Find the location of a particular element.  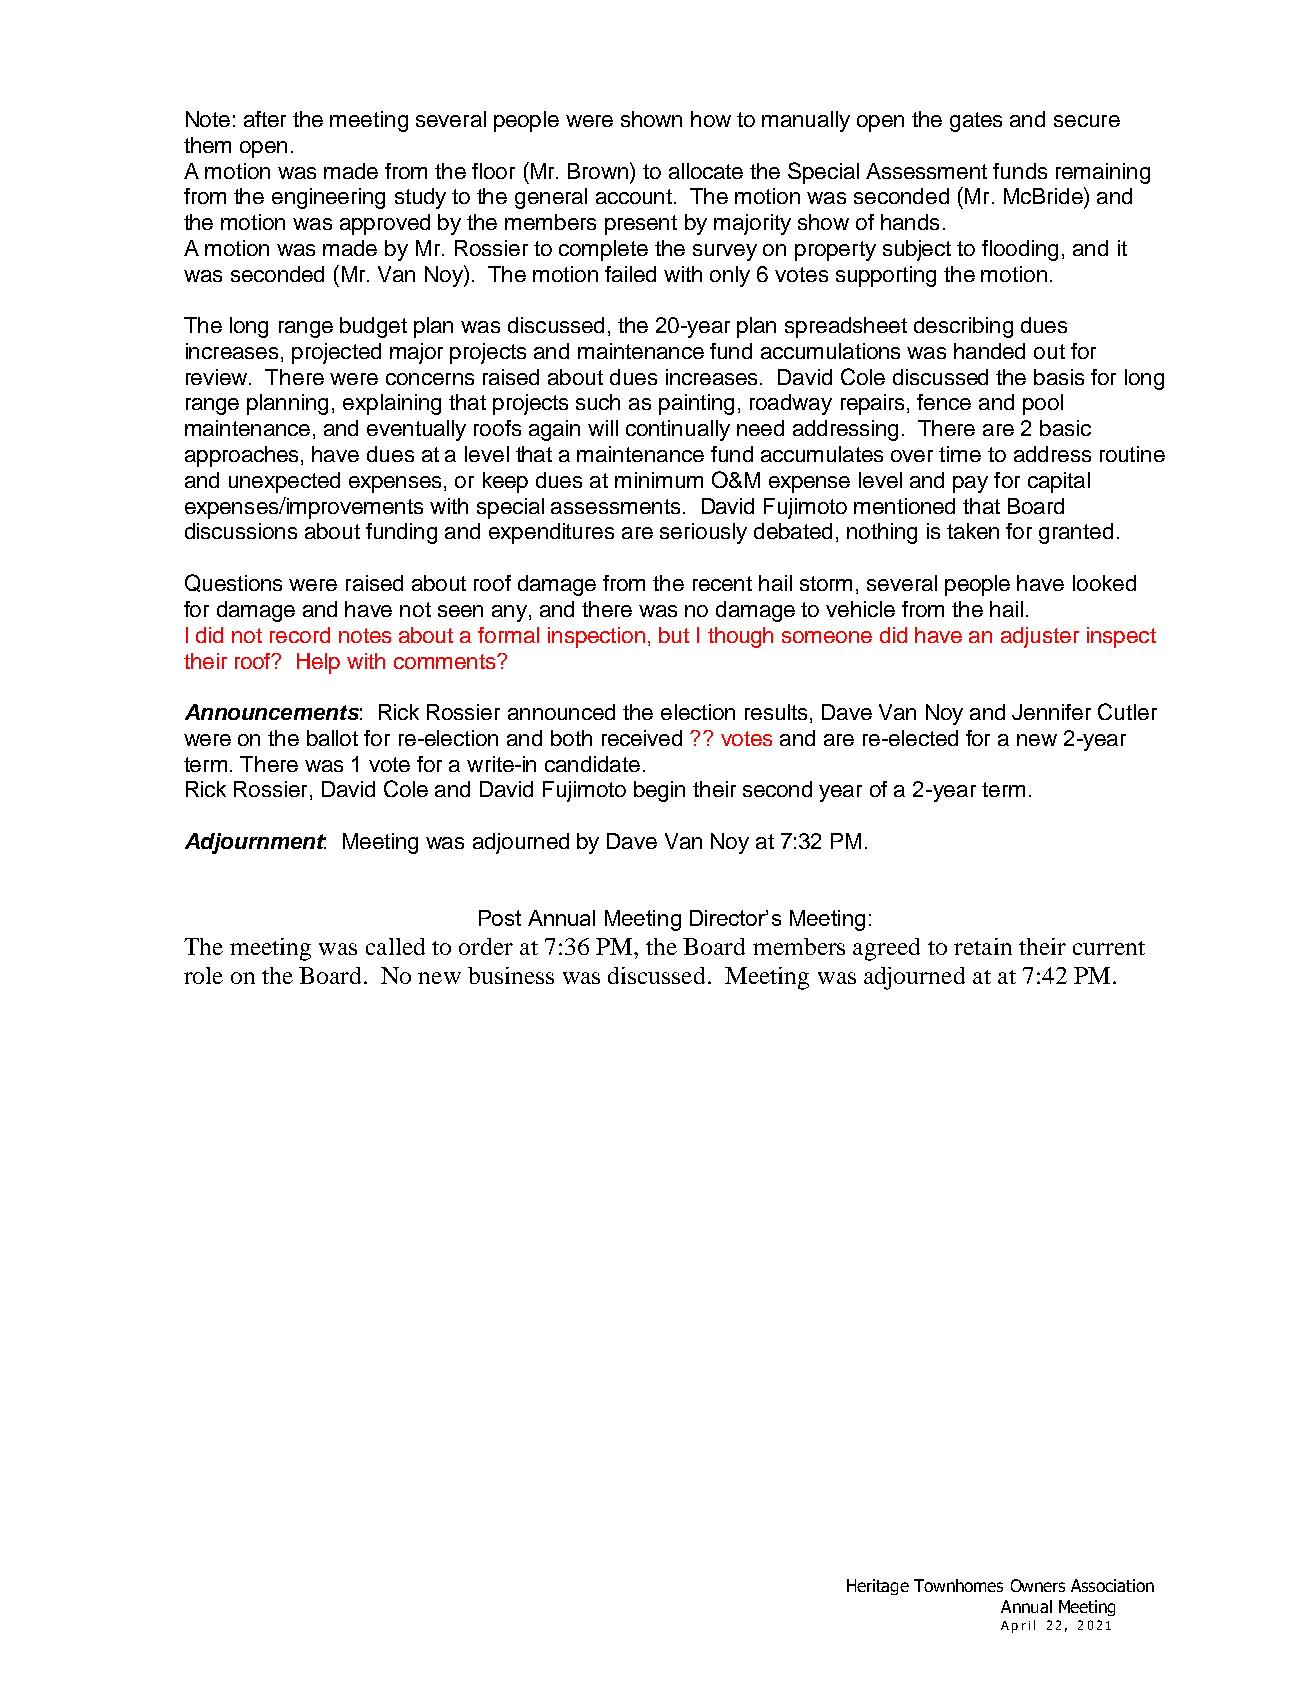

capital is located at coordinates (1059, 482).
